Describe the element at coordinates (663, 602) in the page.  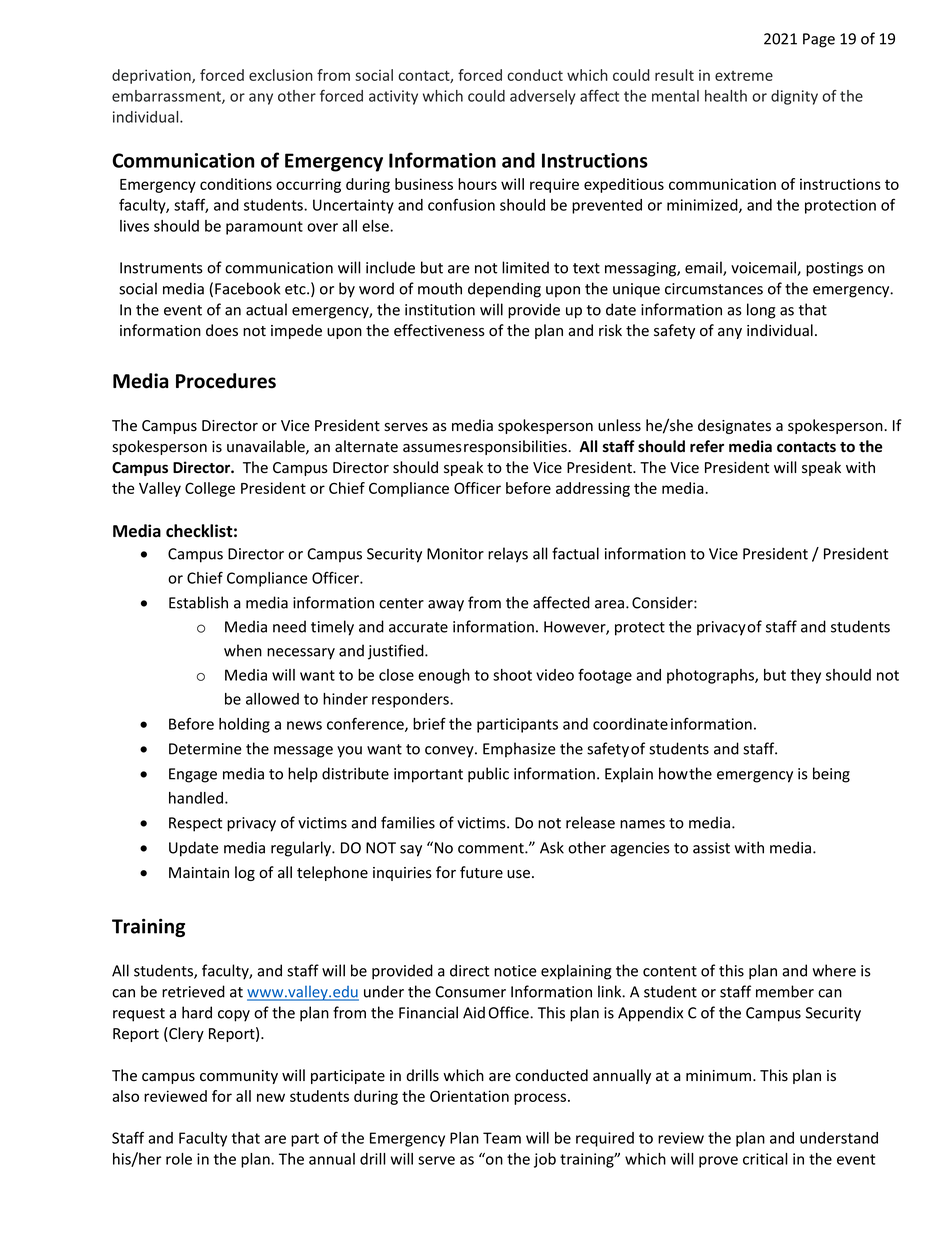
I see `Consider` at that location.
